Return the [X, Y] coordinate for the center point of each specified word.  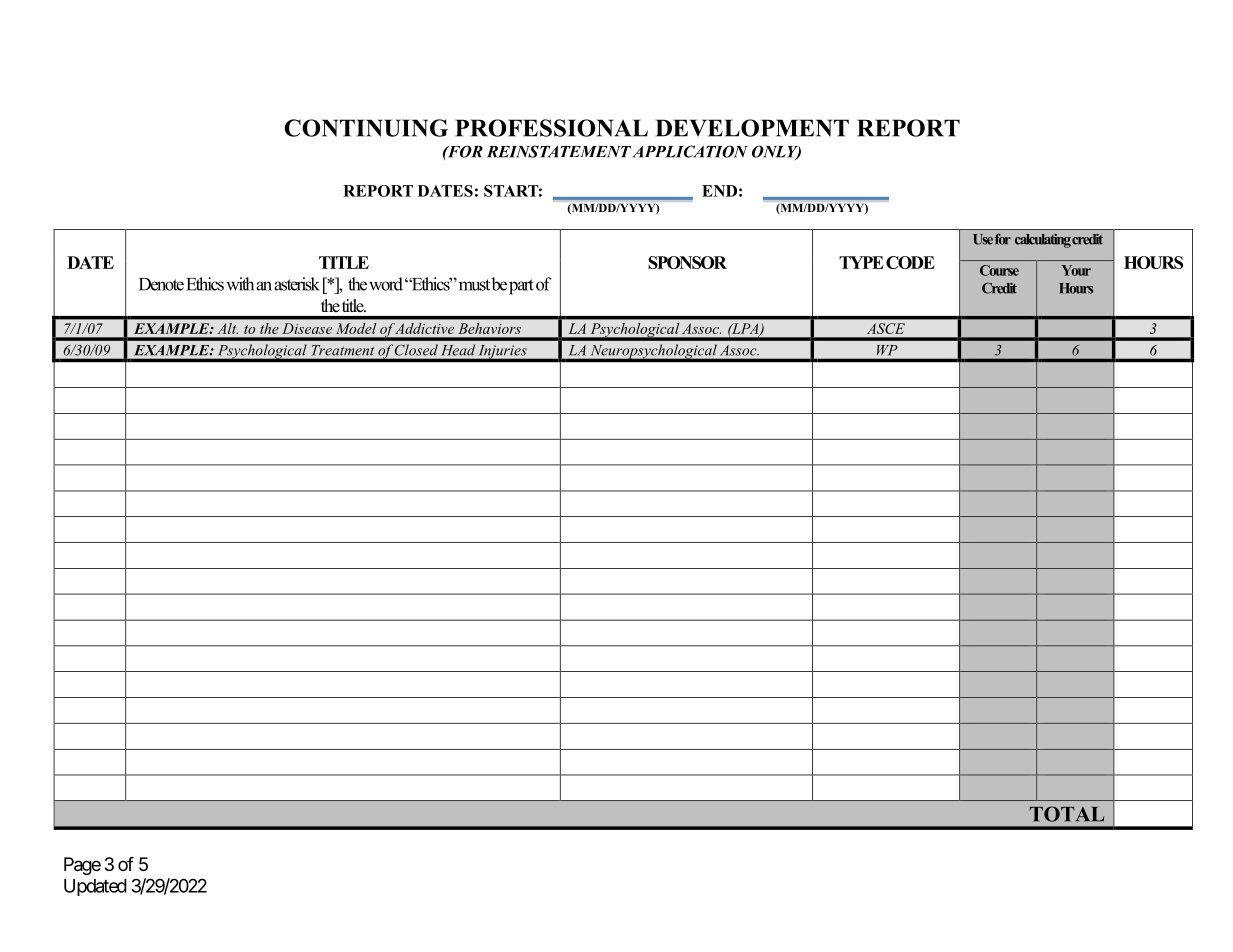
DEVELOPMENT [752, 128]
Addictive [425, 328]
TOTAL [1067, 814]
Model [356, 328]
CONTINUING [366, 128]
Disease [307, 328]
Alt [228, 328]
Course [999, 270]
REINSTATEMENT [559, 151]
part [521, 287]
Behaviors [490, 328]
